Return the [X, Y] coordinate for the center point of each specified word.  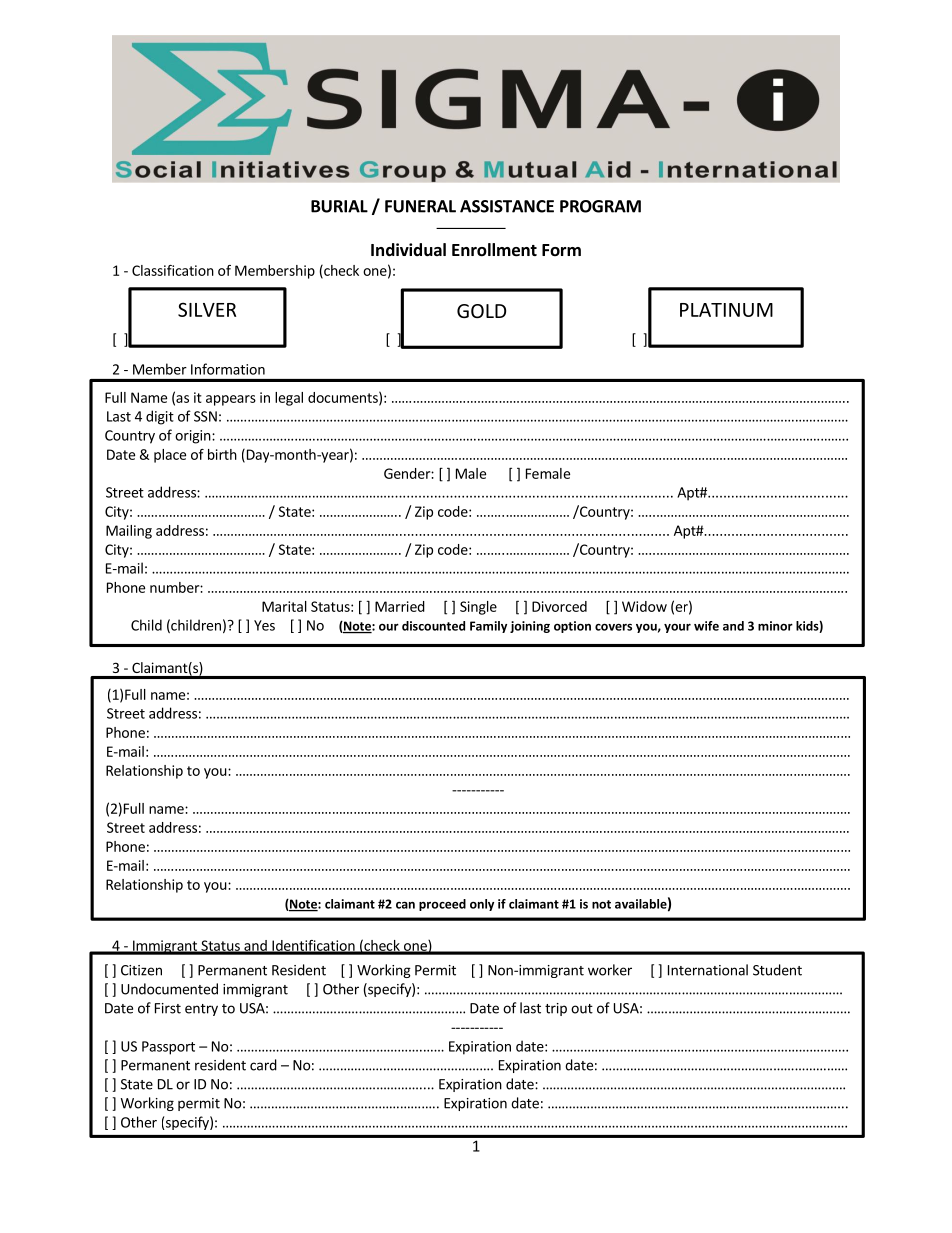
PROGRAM [600, 206]
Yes [264, 625]
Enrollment [494, 250]
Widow [644, 606]
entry [201, 1010]
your [677, 628]
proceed [442, 905]
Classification [173, 270]
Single [478, 608]
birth [222, 454]
